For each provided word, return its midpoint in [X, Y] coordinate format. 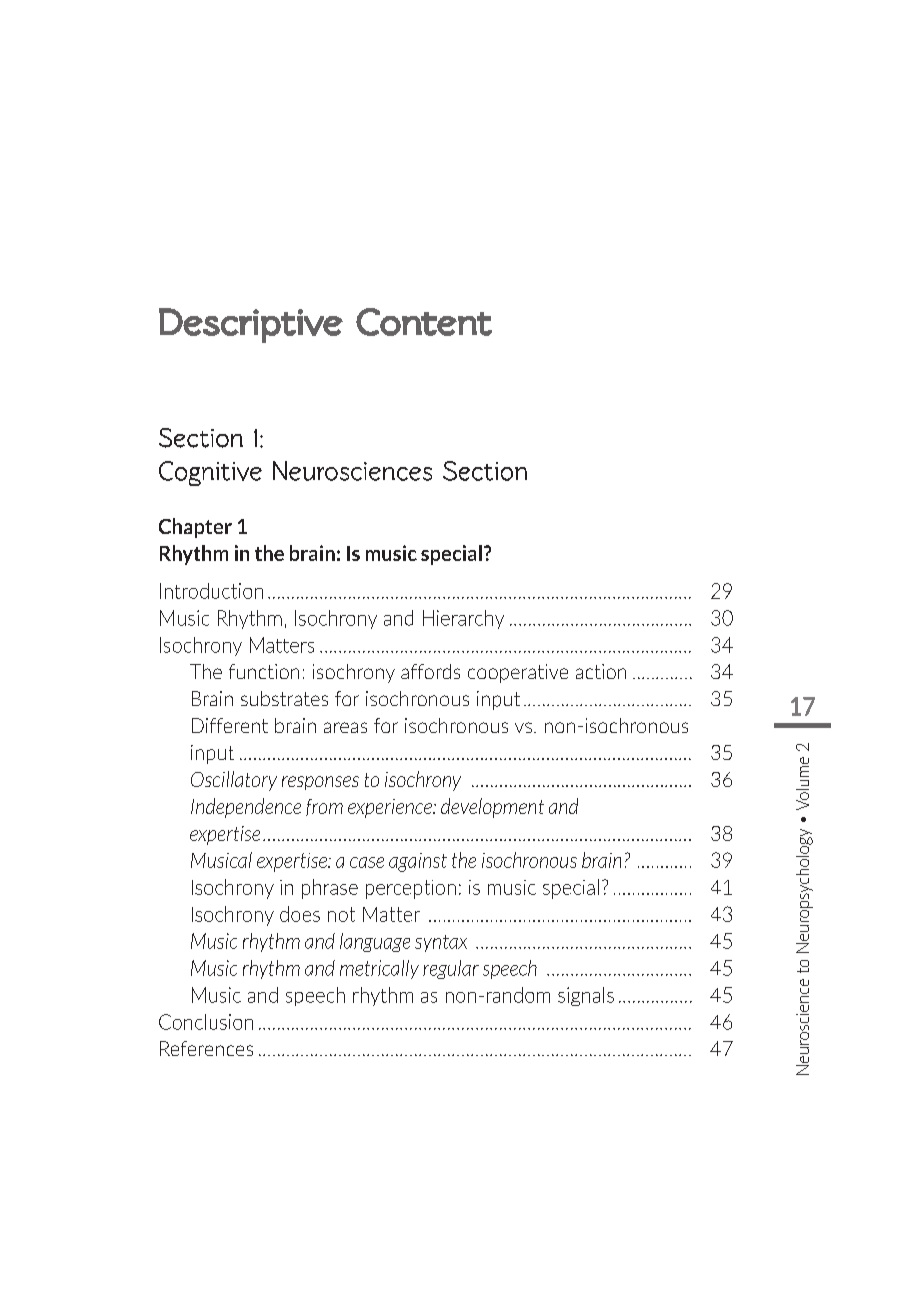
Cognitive [210, 473]
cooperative [518, 673]
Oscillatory [234, 781]
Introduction [211, 591]
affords [430, 671]
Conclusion [206, 1022]
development [492, 808]
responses [320, 783]
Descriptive [251, 325]
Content [424, 322]
